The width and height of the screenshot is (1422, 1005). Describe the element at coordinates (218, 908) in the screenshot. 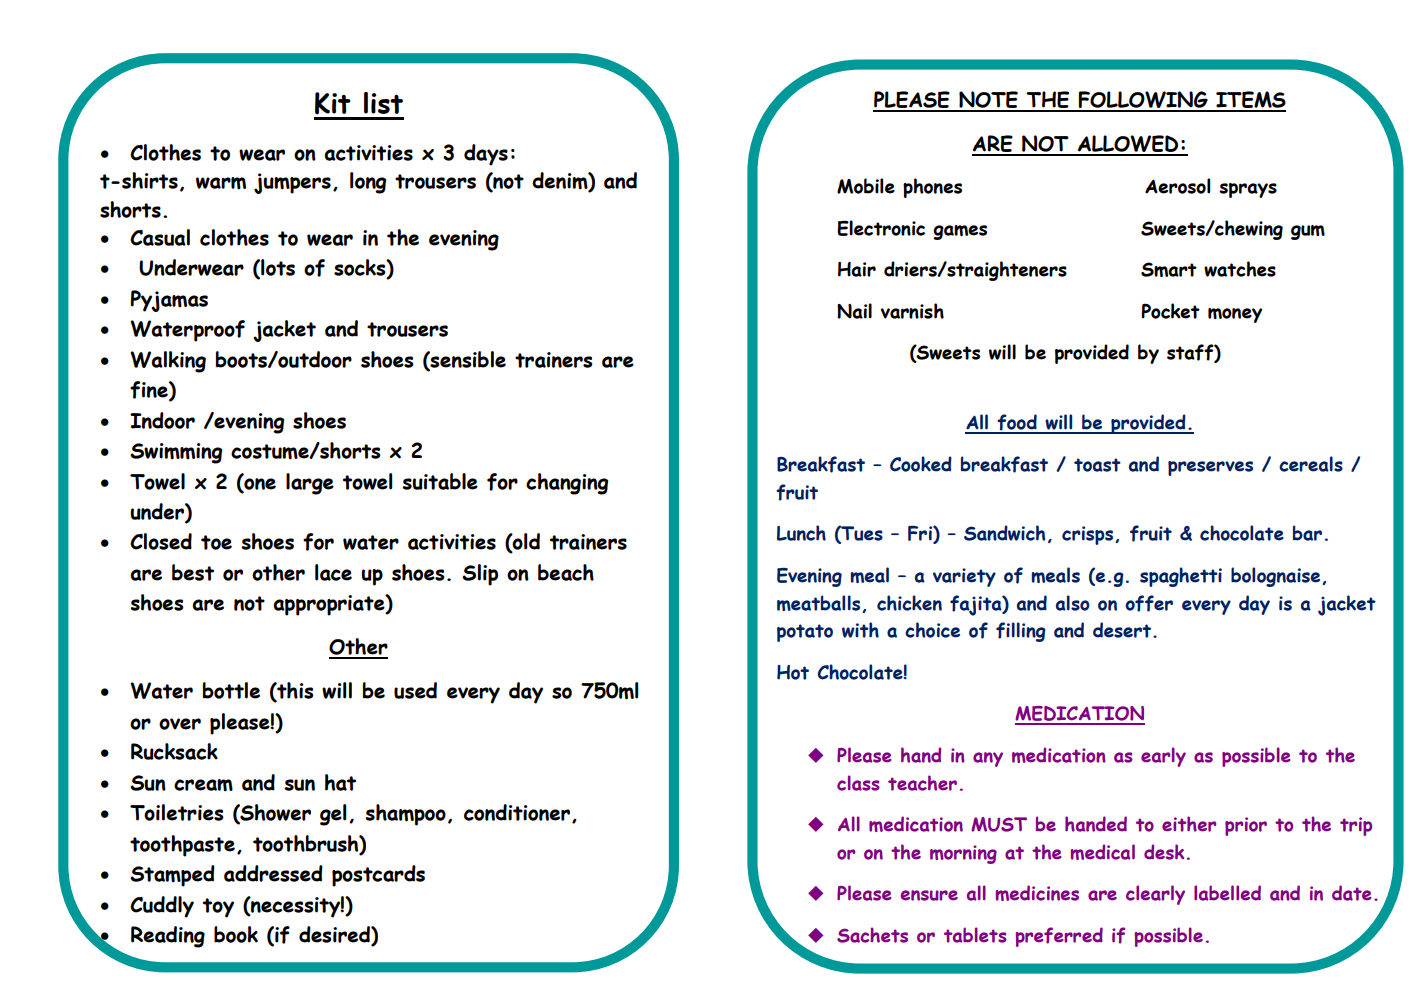

I see `toy` at that location.
